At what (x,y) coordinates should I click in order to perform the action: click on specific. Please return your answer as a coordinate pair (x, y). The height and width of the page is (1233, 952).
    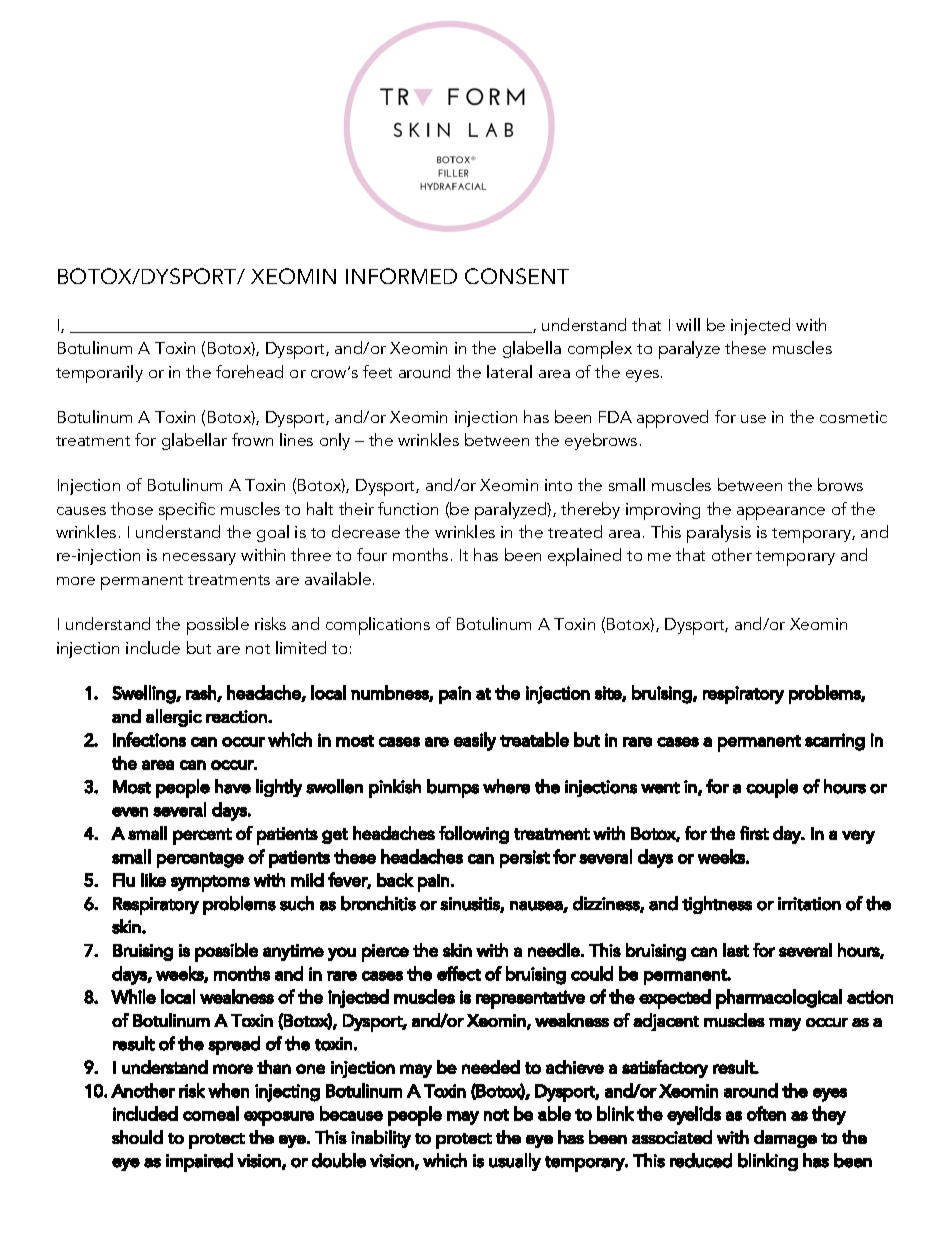
    Looking at the image, I should click on (187, 511).
